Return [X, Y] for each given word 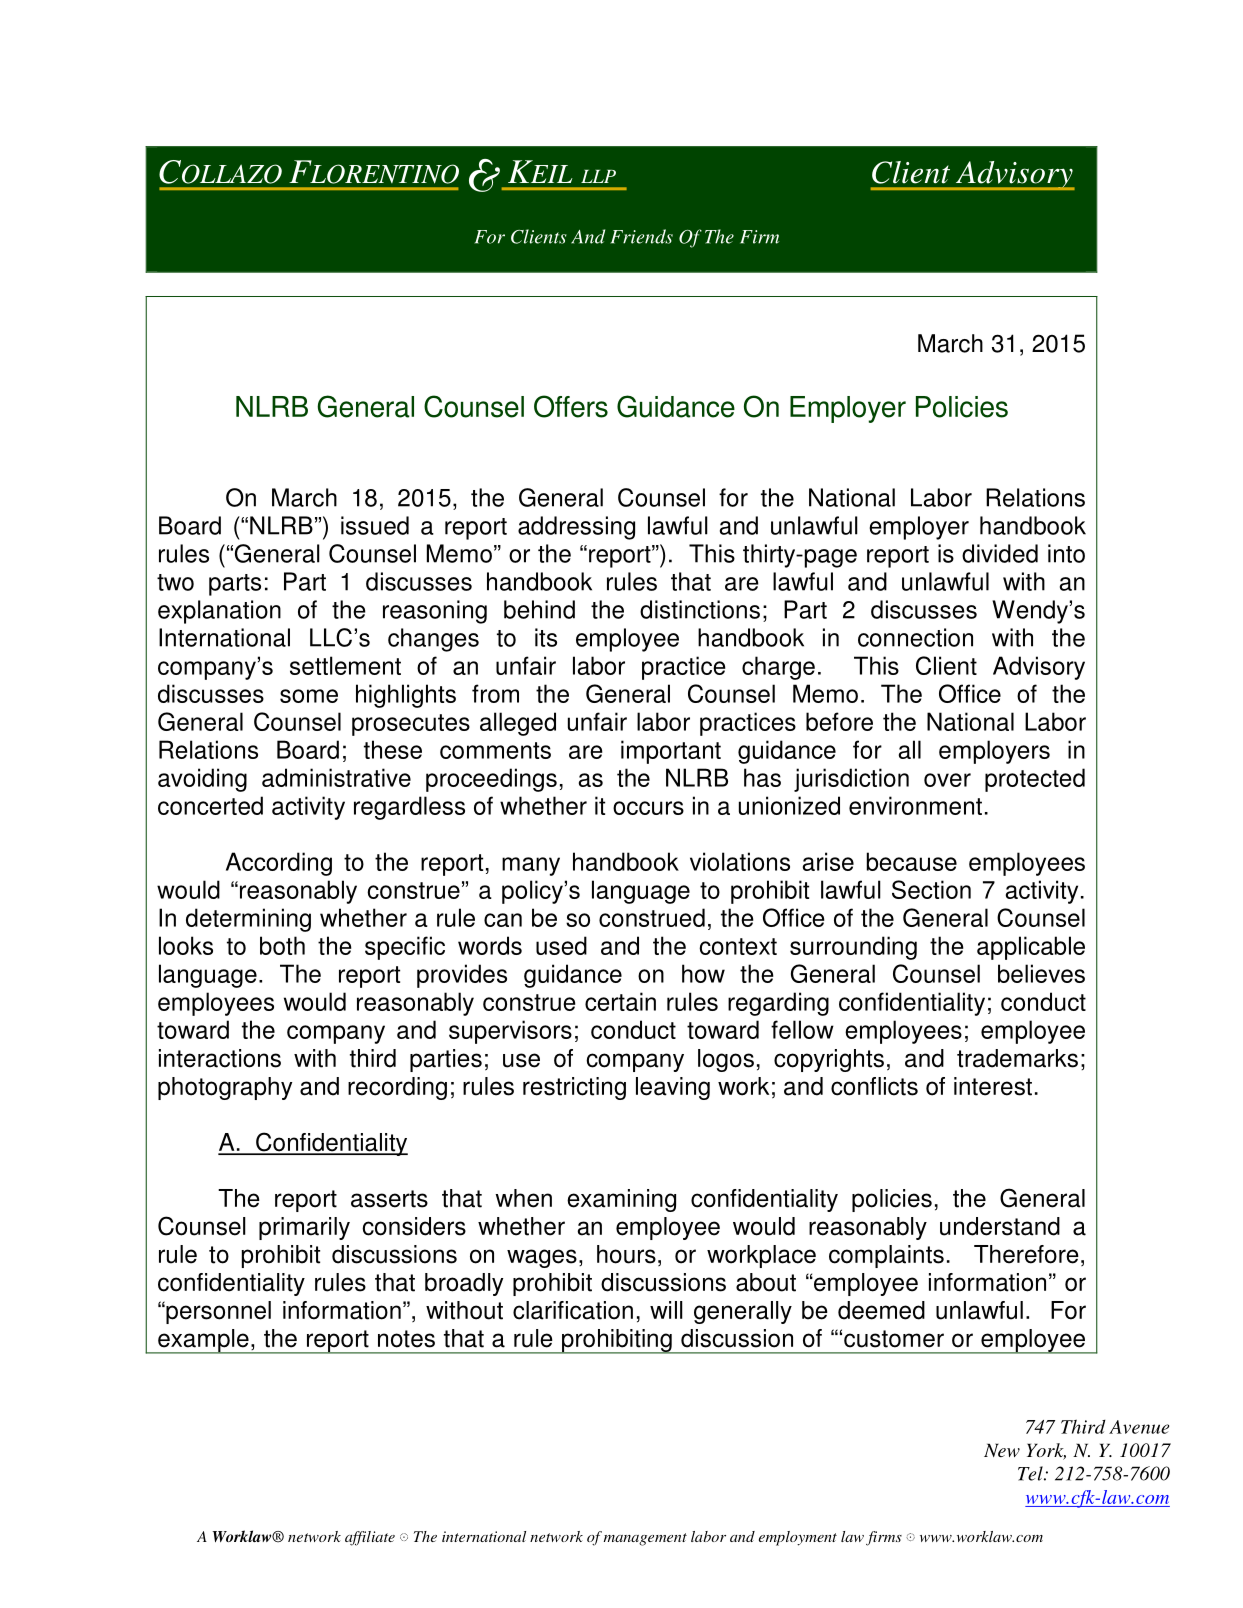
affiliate [370, 1538]
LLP [598, 176]
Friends [641, 236]
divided [1000, 553]
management [645, 1539]
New [1002, 1450]
